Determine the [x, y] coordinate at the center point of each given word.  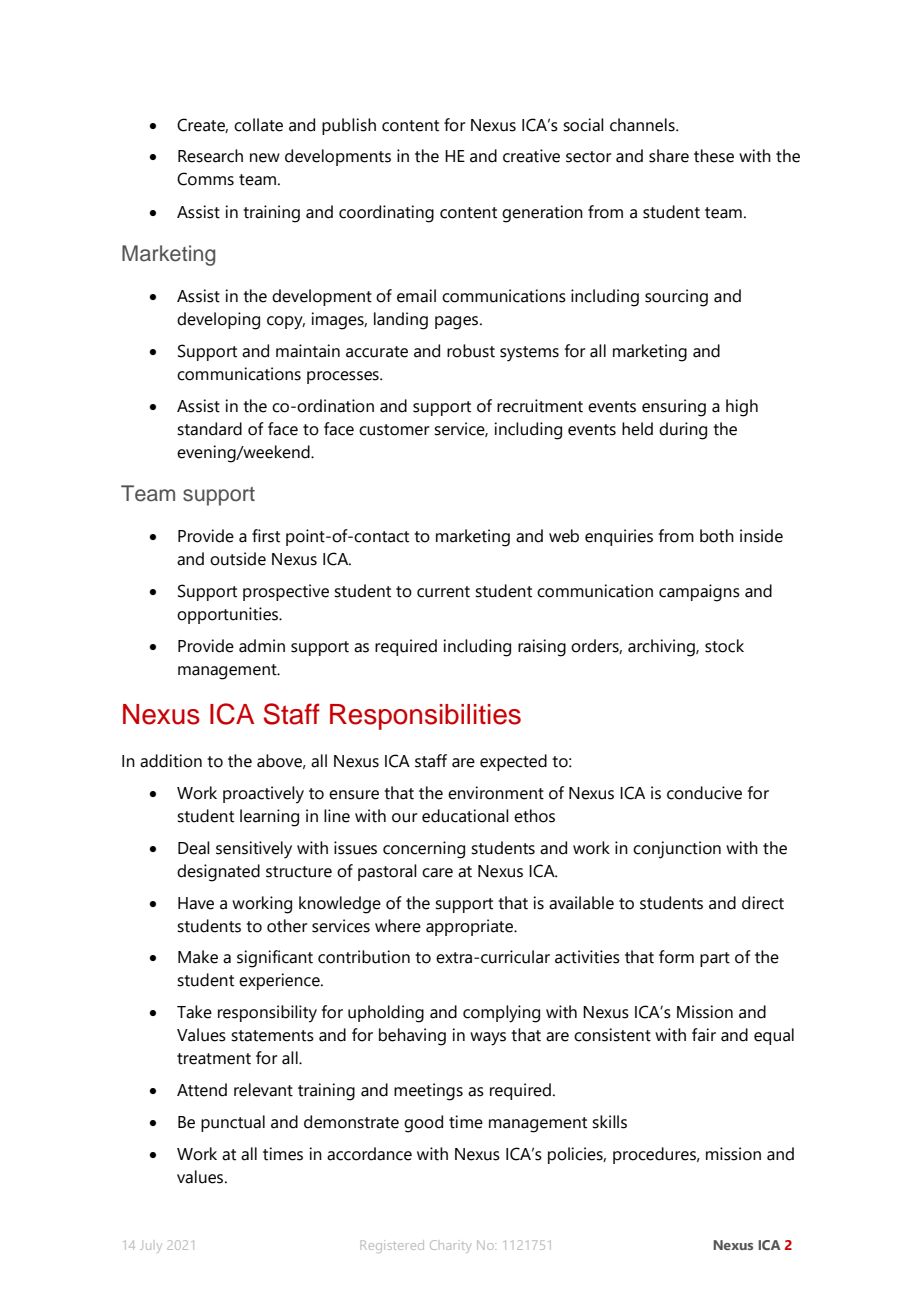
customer [394, 430]
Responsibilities [425, 717]
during [683, 431]
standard [209, 429]
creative [531, 156]
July [151, 1247]
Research [210, 156]
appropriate [470, 927]
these [714, 156]
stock [724, 646]
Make [198, 957]
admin [262, 646]
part [715, 959]
